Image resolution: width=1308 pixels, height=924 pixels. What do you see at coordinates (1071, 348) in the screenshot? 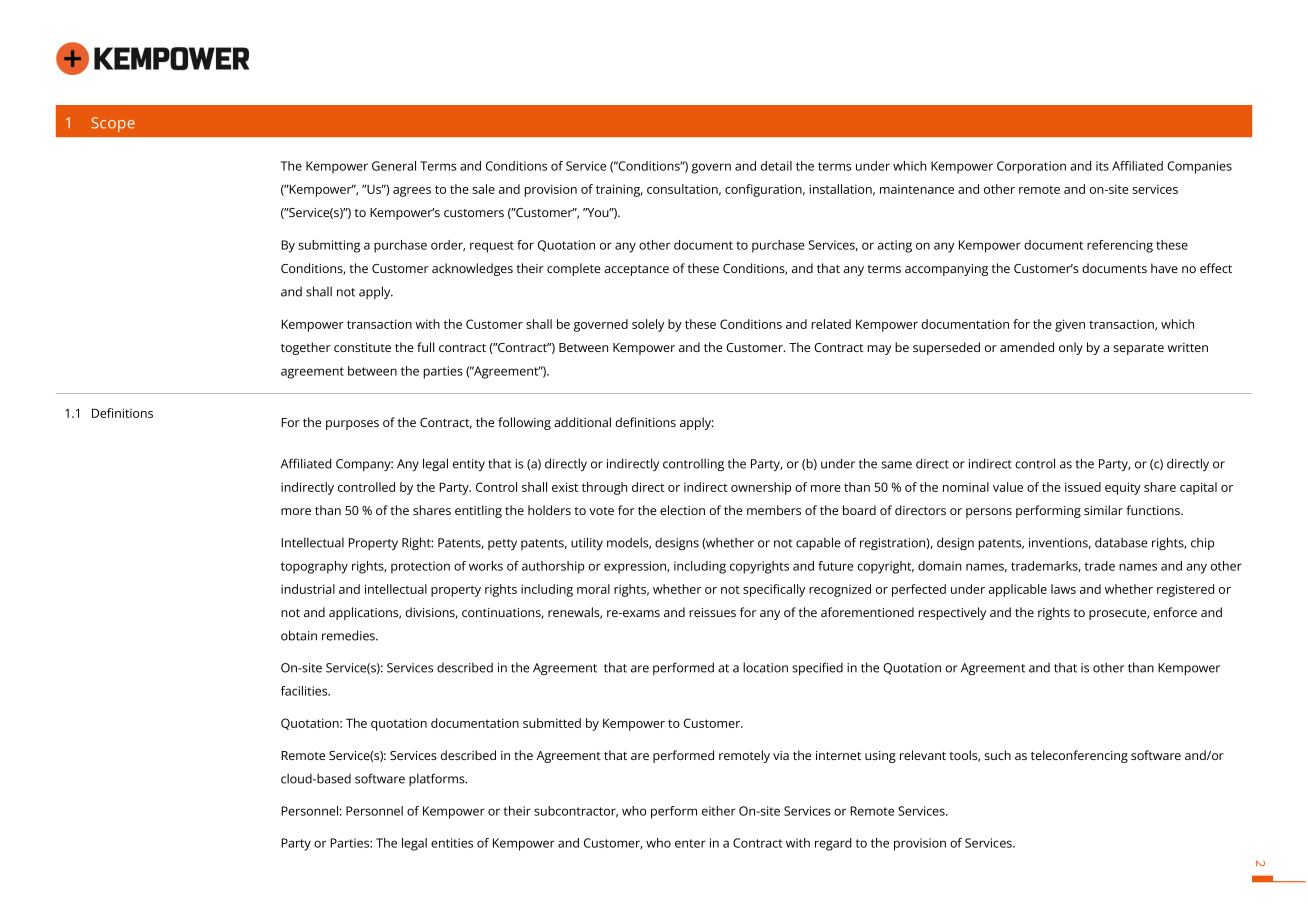
I see `only` at bounding box center [1071, 348].
